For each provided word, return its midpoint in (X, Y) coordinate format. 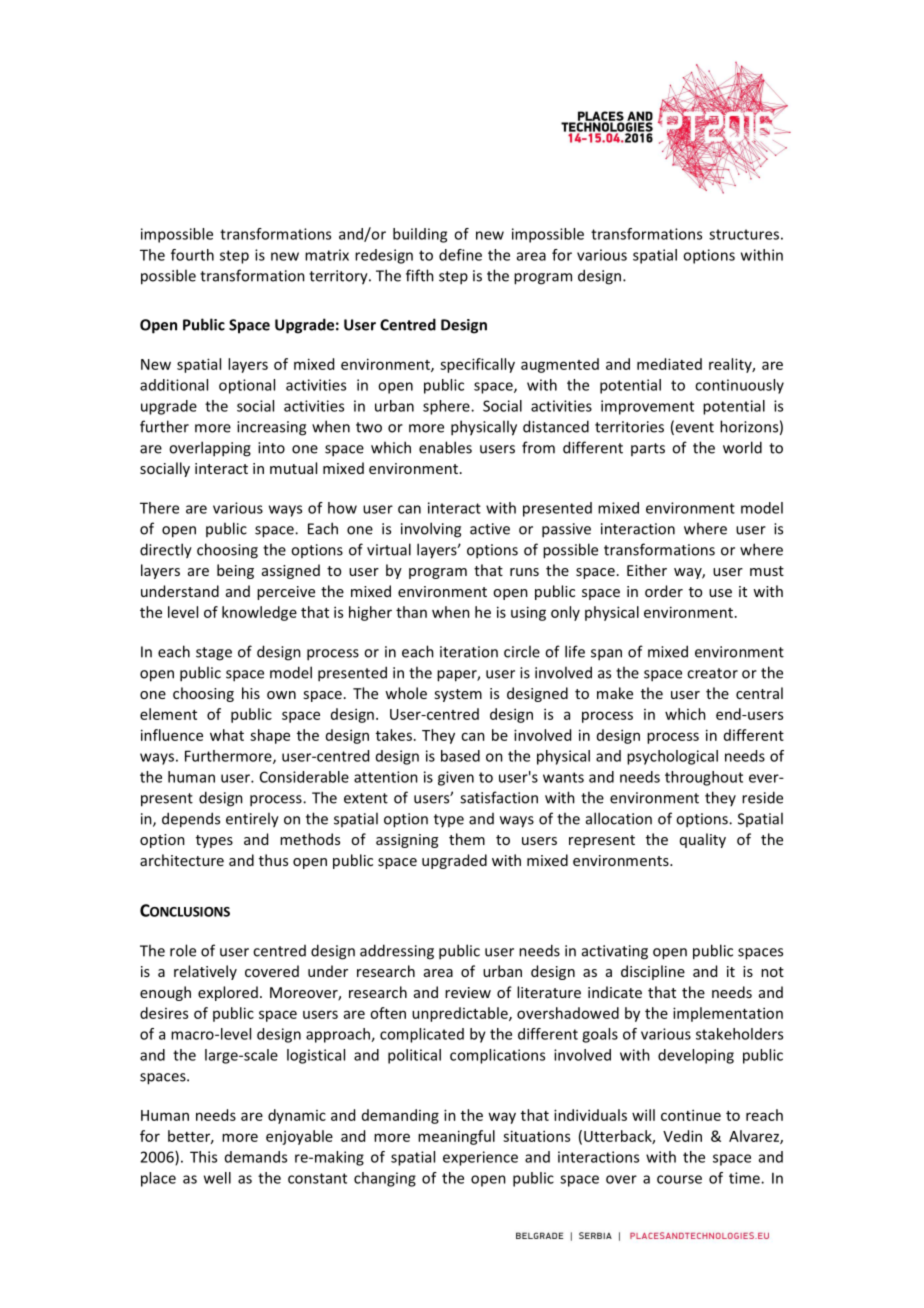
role (183, 950)
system (458, 695)
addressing (397, 952)
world (742, 447)
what (227, 735)
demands (256, 1157)
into (271, 448)
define (460, 255)
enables (445, 447)
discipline (653, 972)
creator (712, 673)
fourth (192, 255)
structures (744, 234)
